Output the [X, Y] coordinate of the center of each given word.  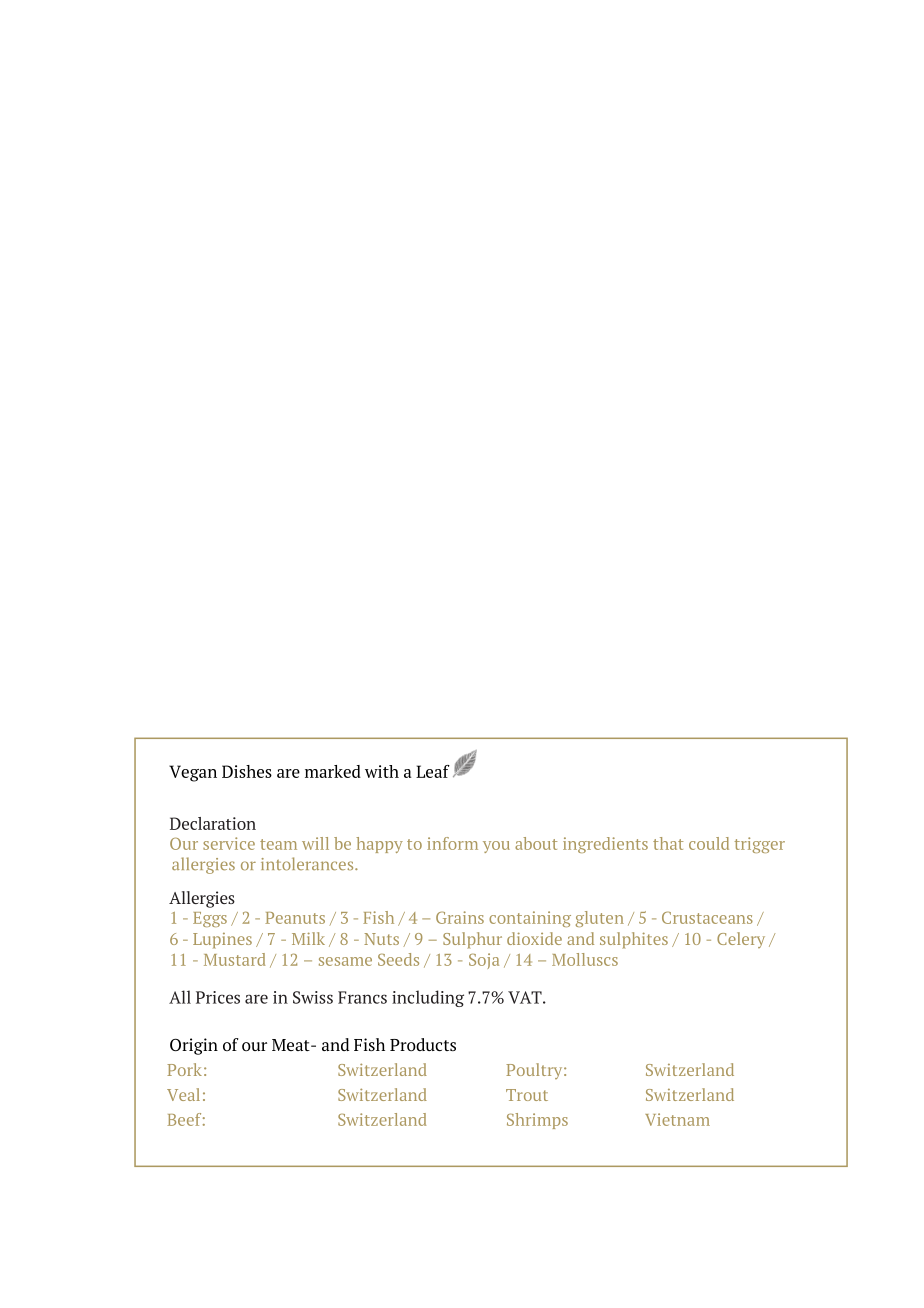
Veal [183, 1094]
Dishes [247, 771]
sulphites [634, 940]
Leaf [433, 771]
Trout [527, 1095]
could [709, 843]
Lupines [222, 941]
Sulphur [472, 940]
